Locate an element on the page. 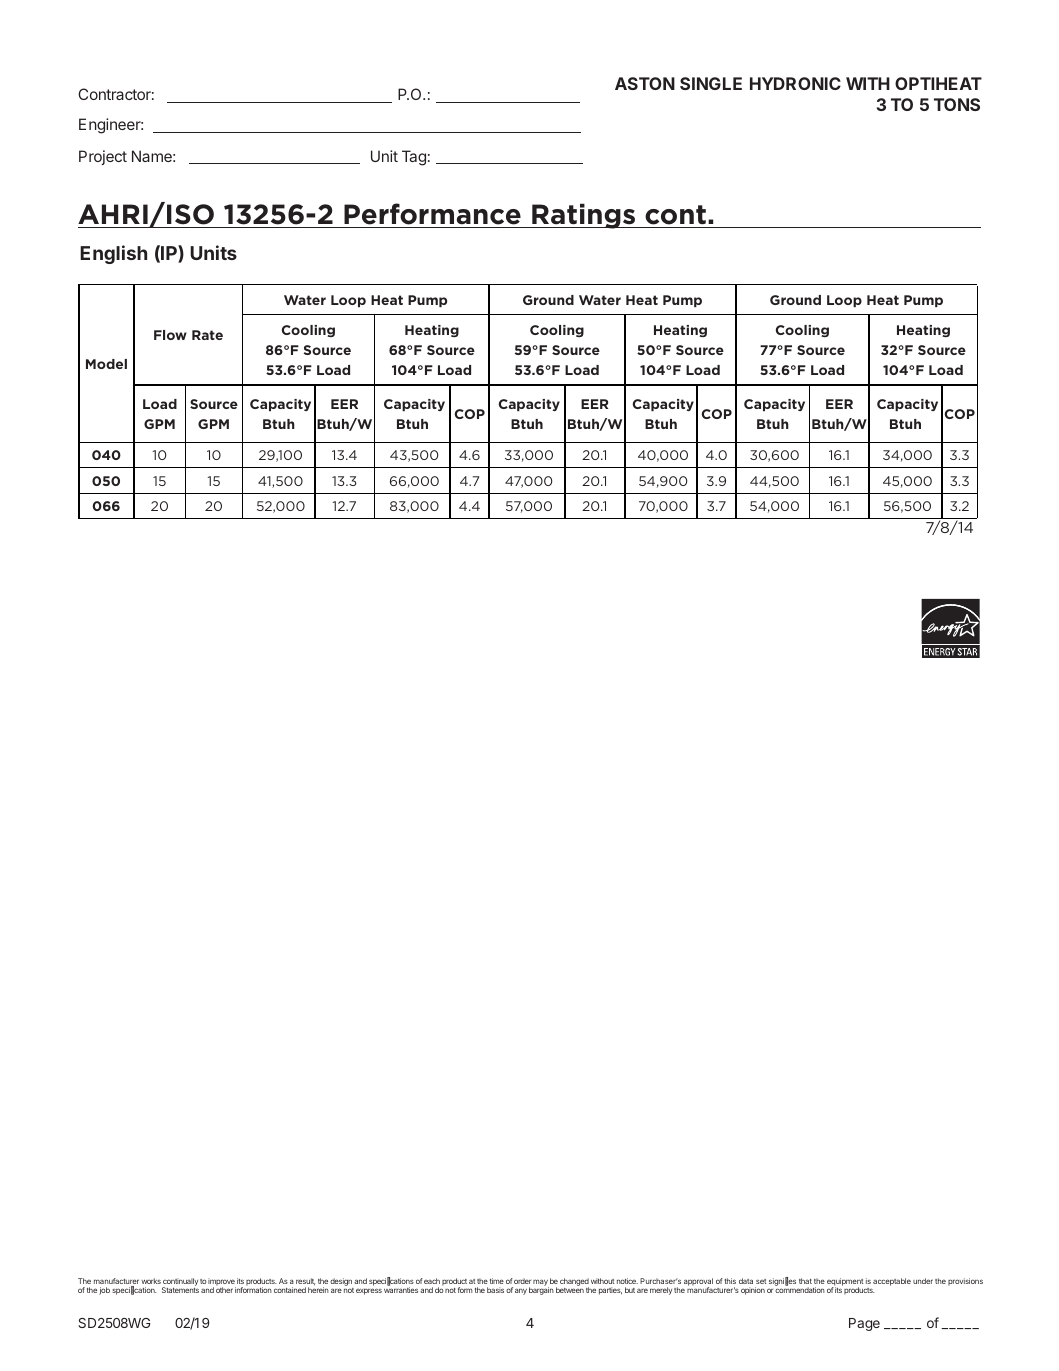 Image resolution: width=1059 pixels, height=1371 pixels. other is located at coordinates (224, 1290).
